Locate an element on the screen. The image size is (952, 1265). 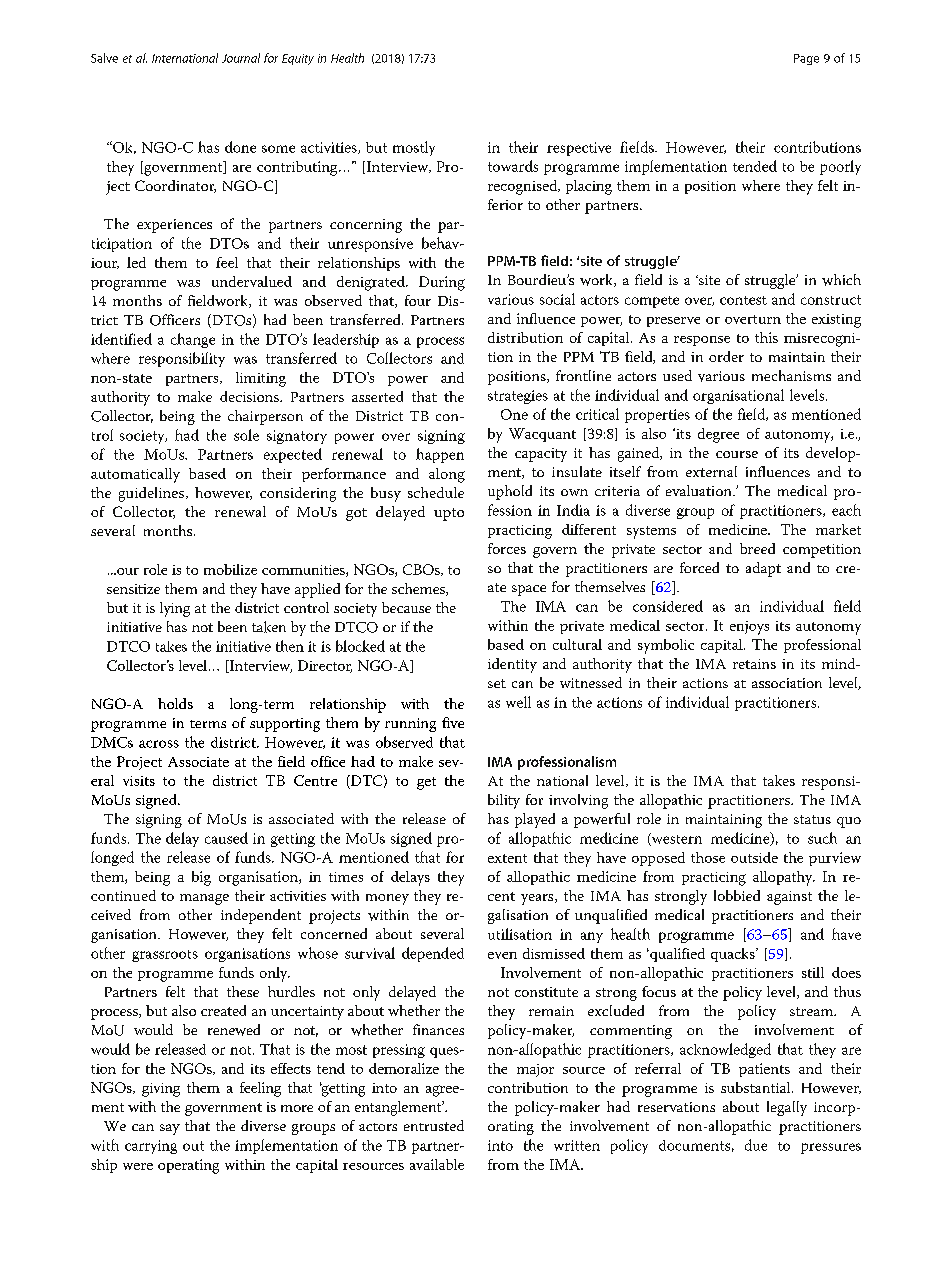
towards is located at coordinates (513, 166).
